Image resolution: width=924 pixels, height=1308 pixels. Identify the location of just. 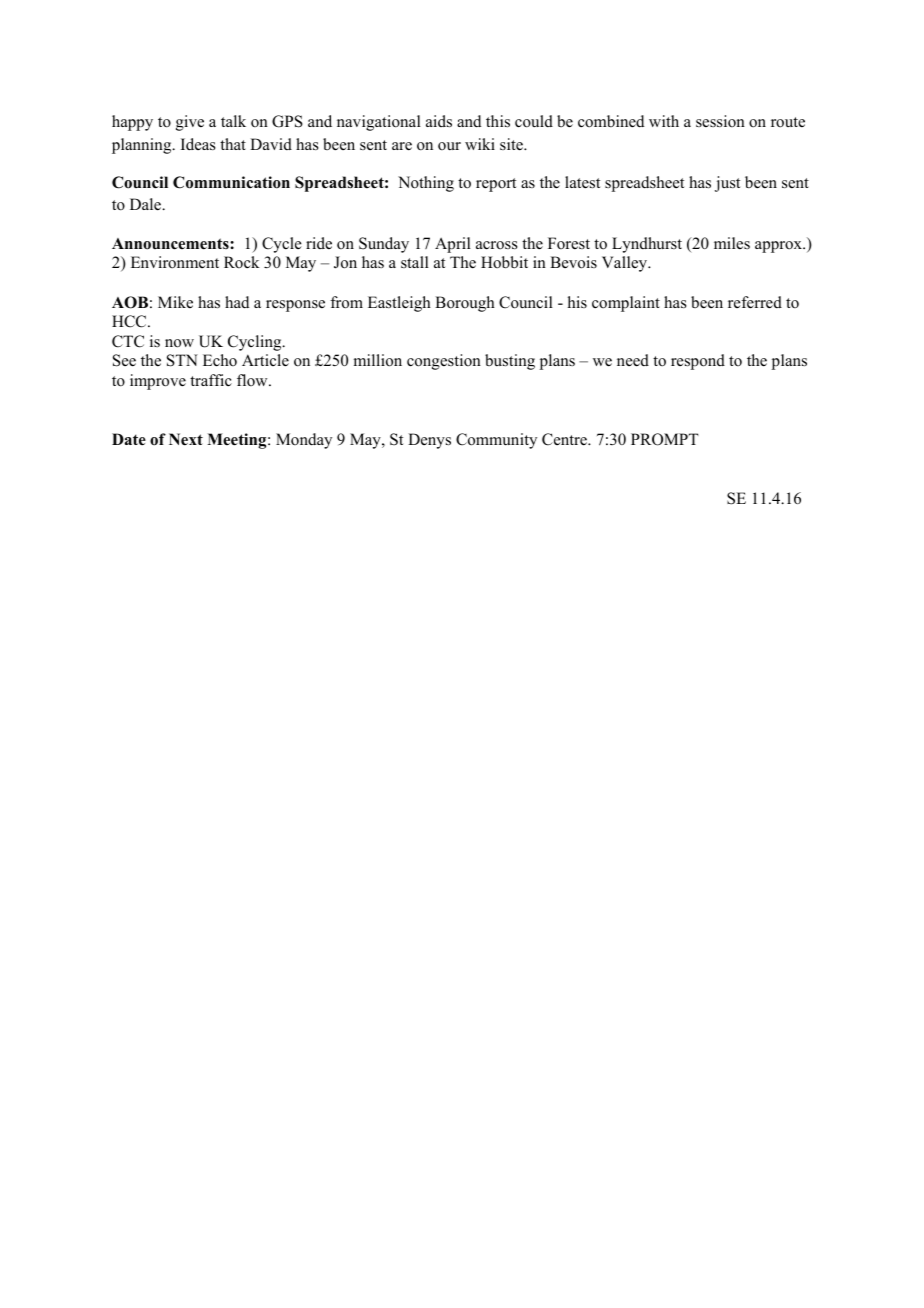
(727, 184).
